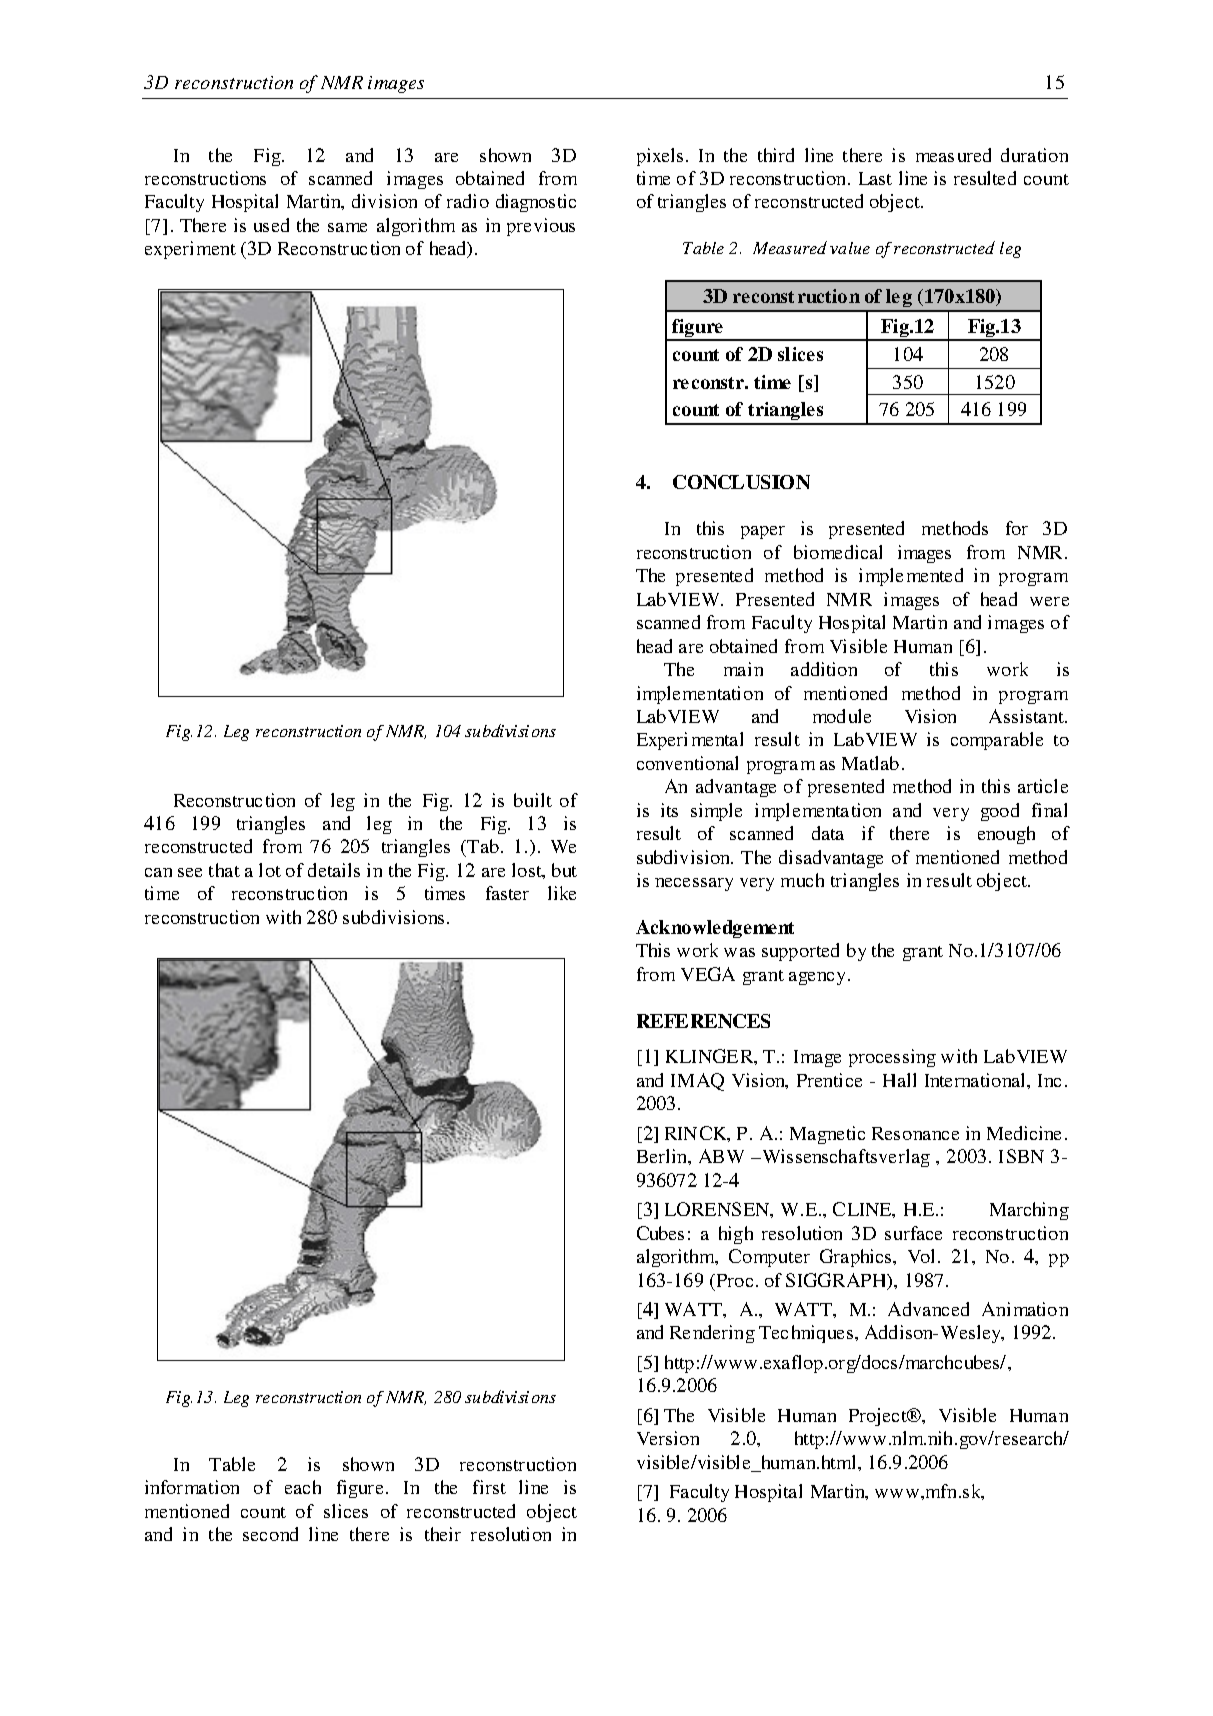  I want to click on Advanced, so click(928, 1309).
